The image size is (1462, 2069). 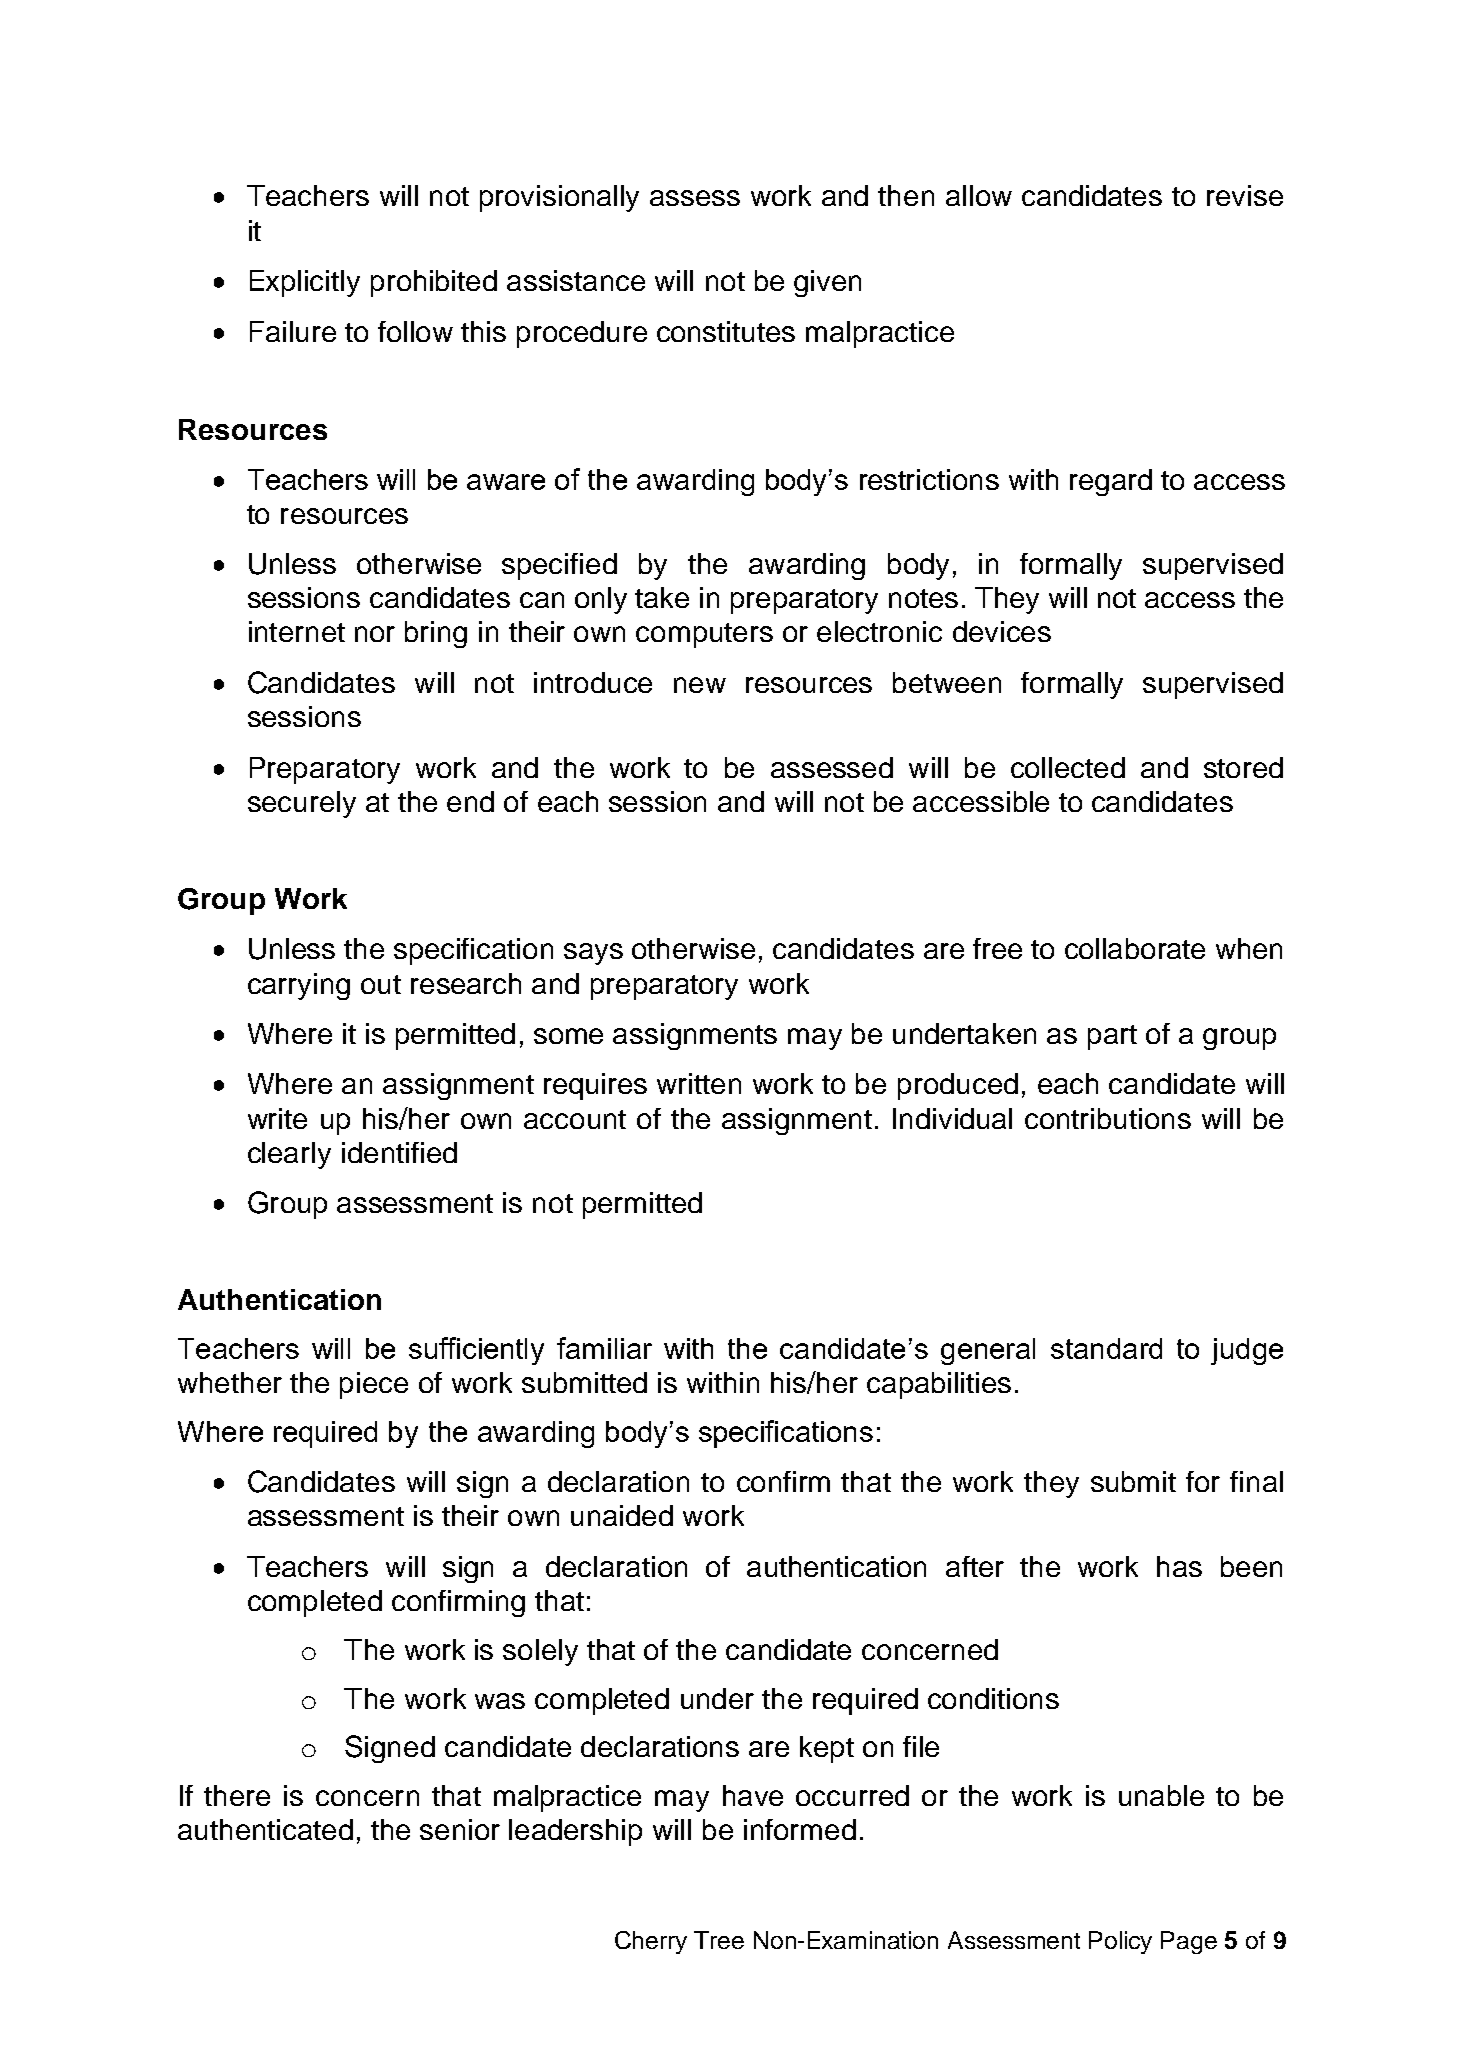 What do you see at coordinates (704, 635) in the document?
I see `computers` at bounding box center [704, 635].
